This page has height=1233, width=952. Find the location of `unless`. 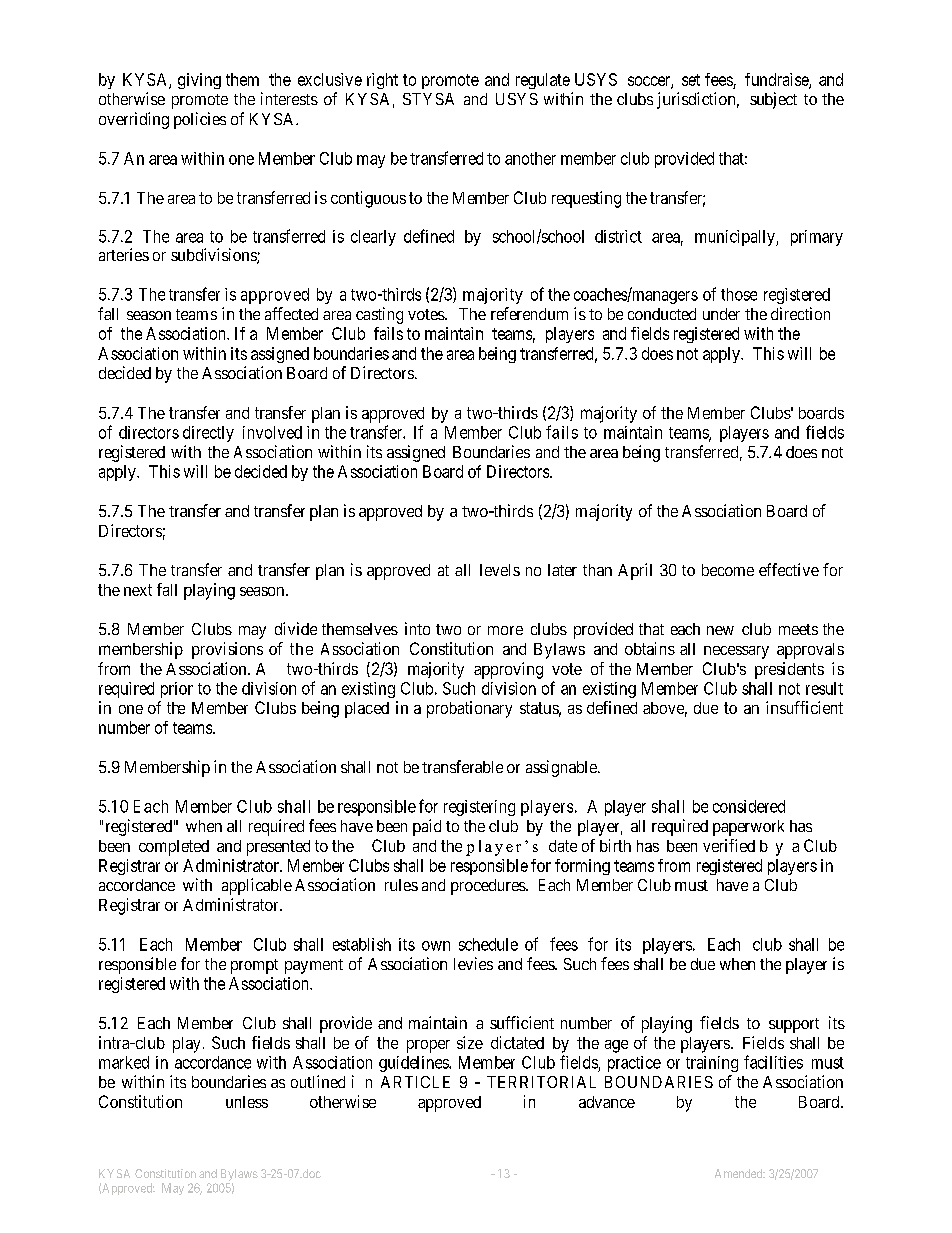

unless is located at coordinates (247, 1102).
